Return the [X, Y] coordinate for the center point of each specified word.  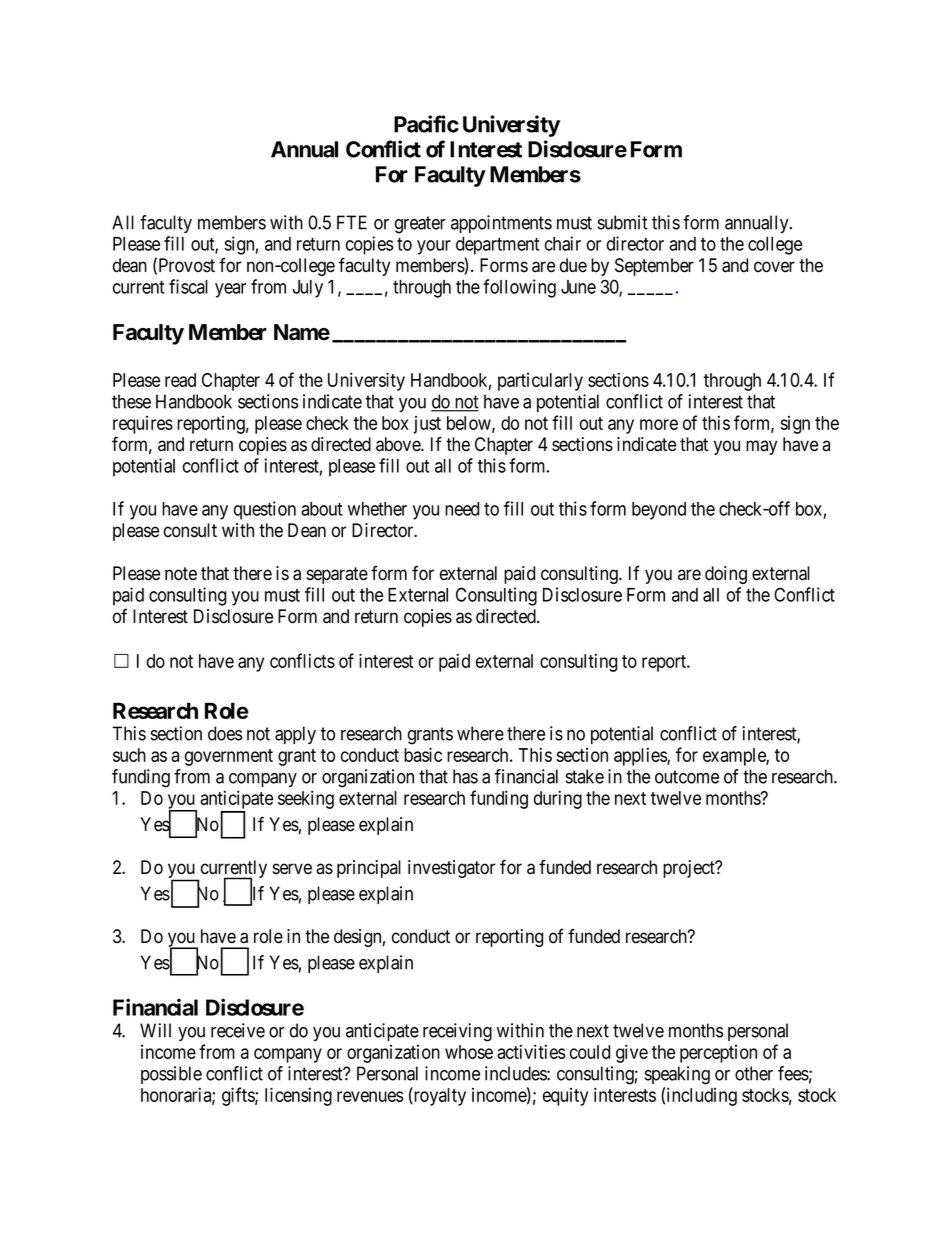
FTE [352, 222]
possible [171, 1075]
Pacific [426, 124]
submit [623, 222]
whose [469, 1052]
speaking [677, 1075]
